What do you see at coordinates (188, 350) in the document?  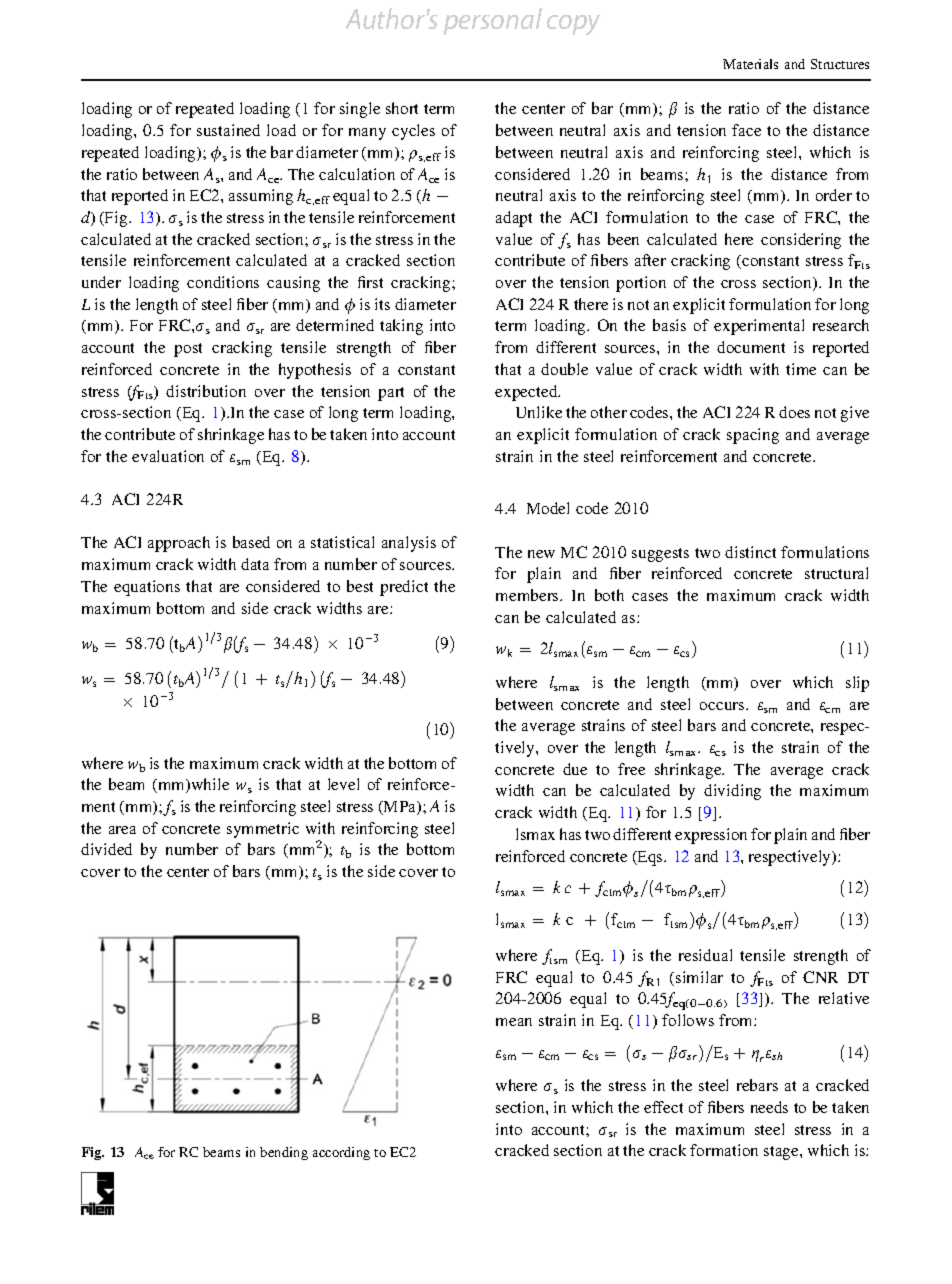 I see `post` at bounding box center [188, 350].
